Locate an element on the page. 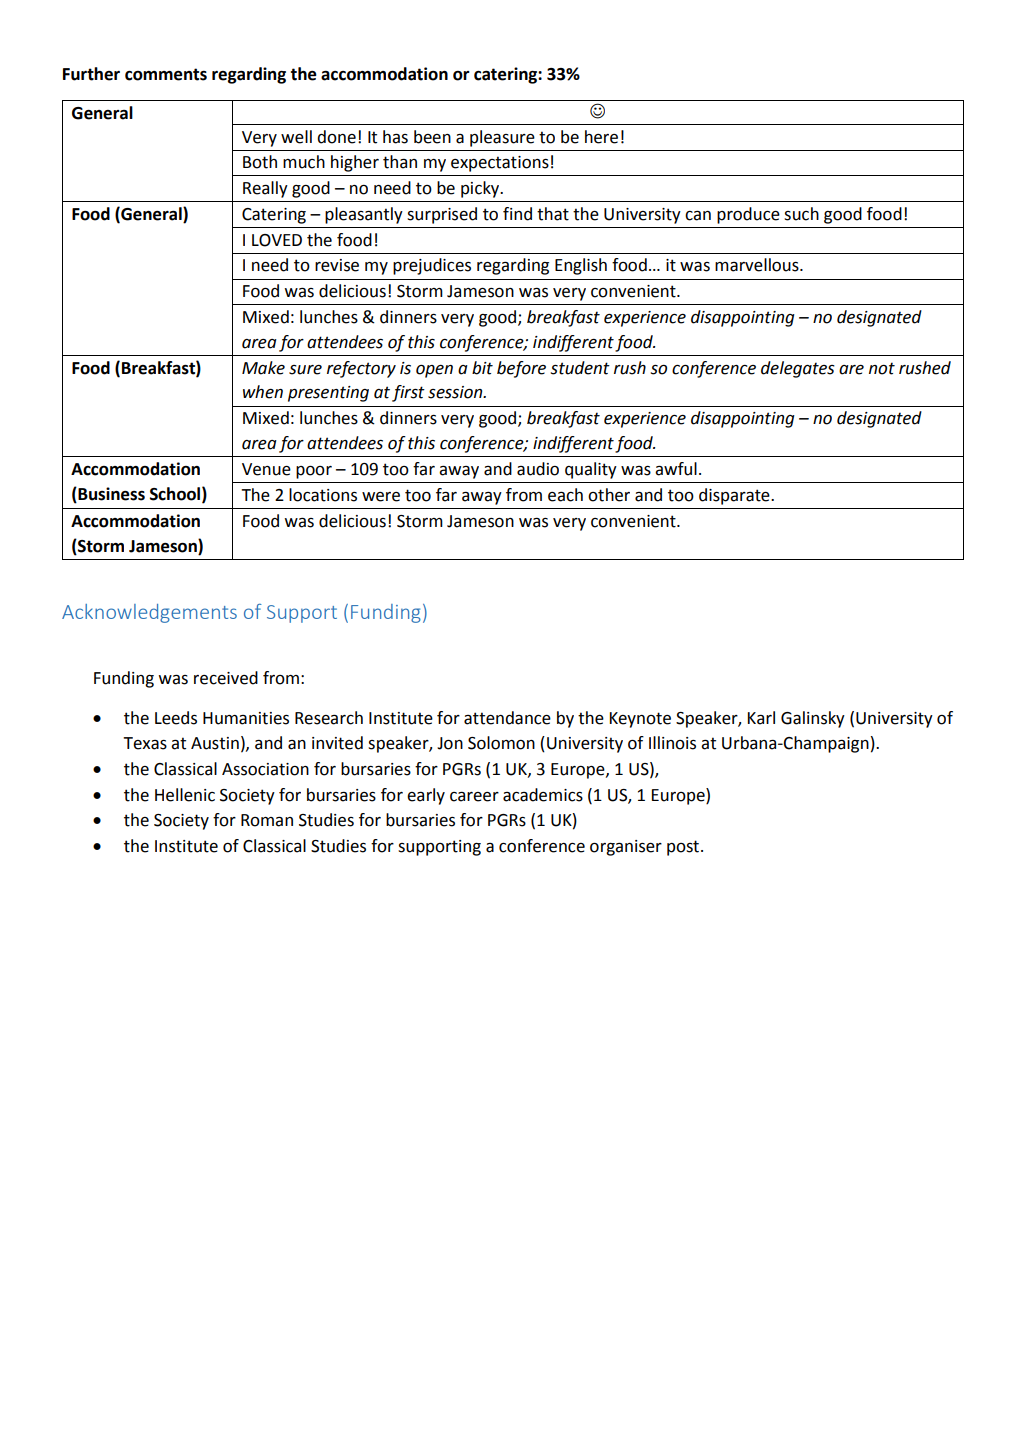  Business is located at coordinates (110, 495).
